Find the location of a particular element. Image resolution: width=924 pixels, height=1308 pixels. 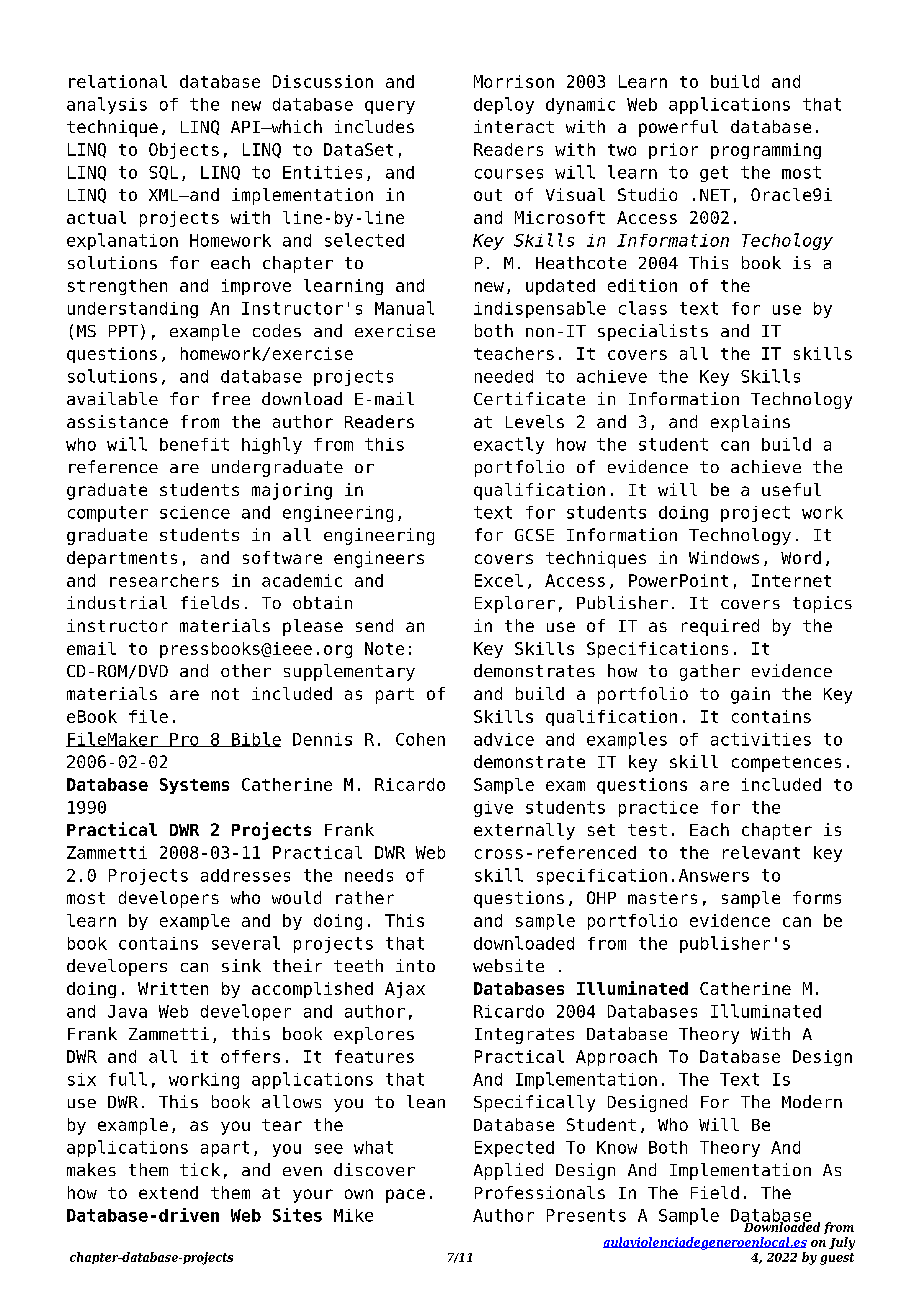

deploy is located at coordinates (504, 105).
